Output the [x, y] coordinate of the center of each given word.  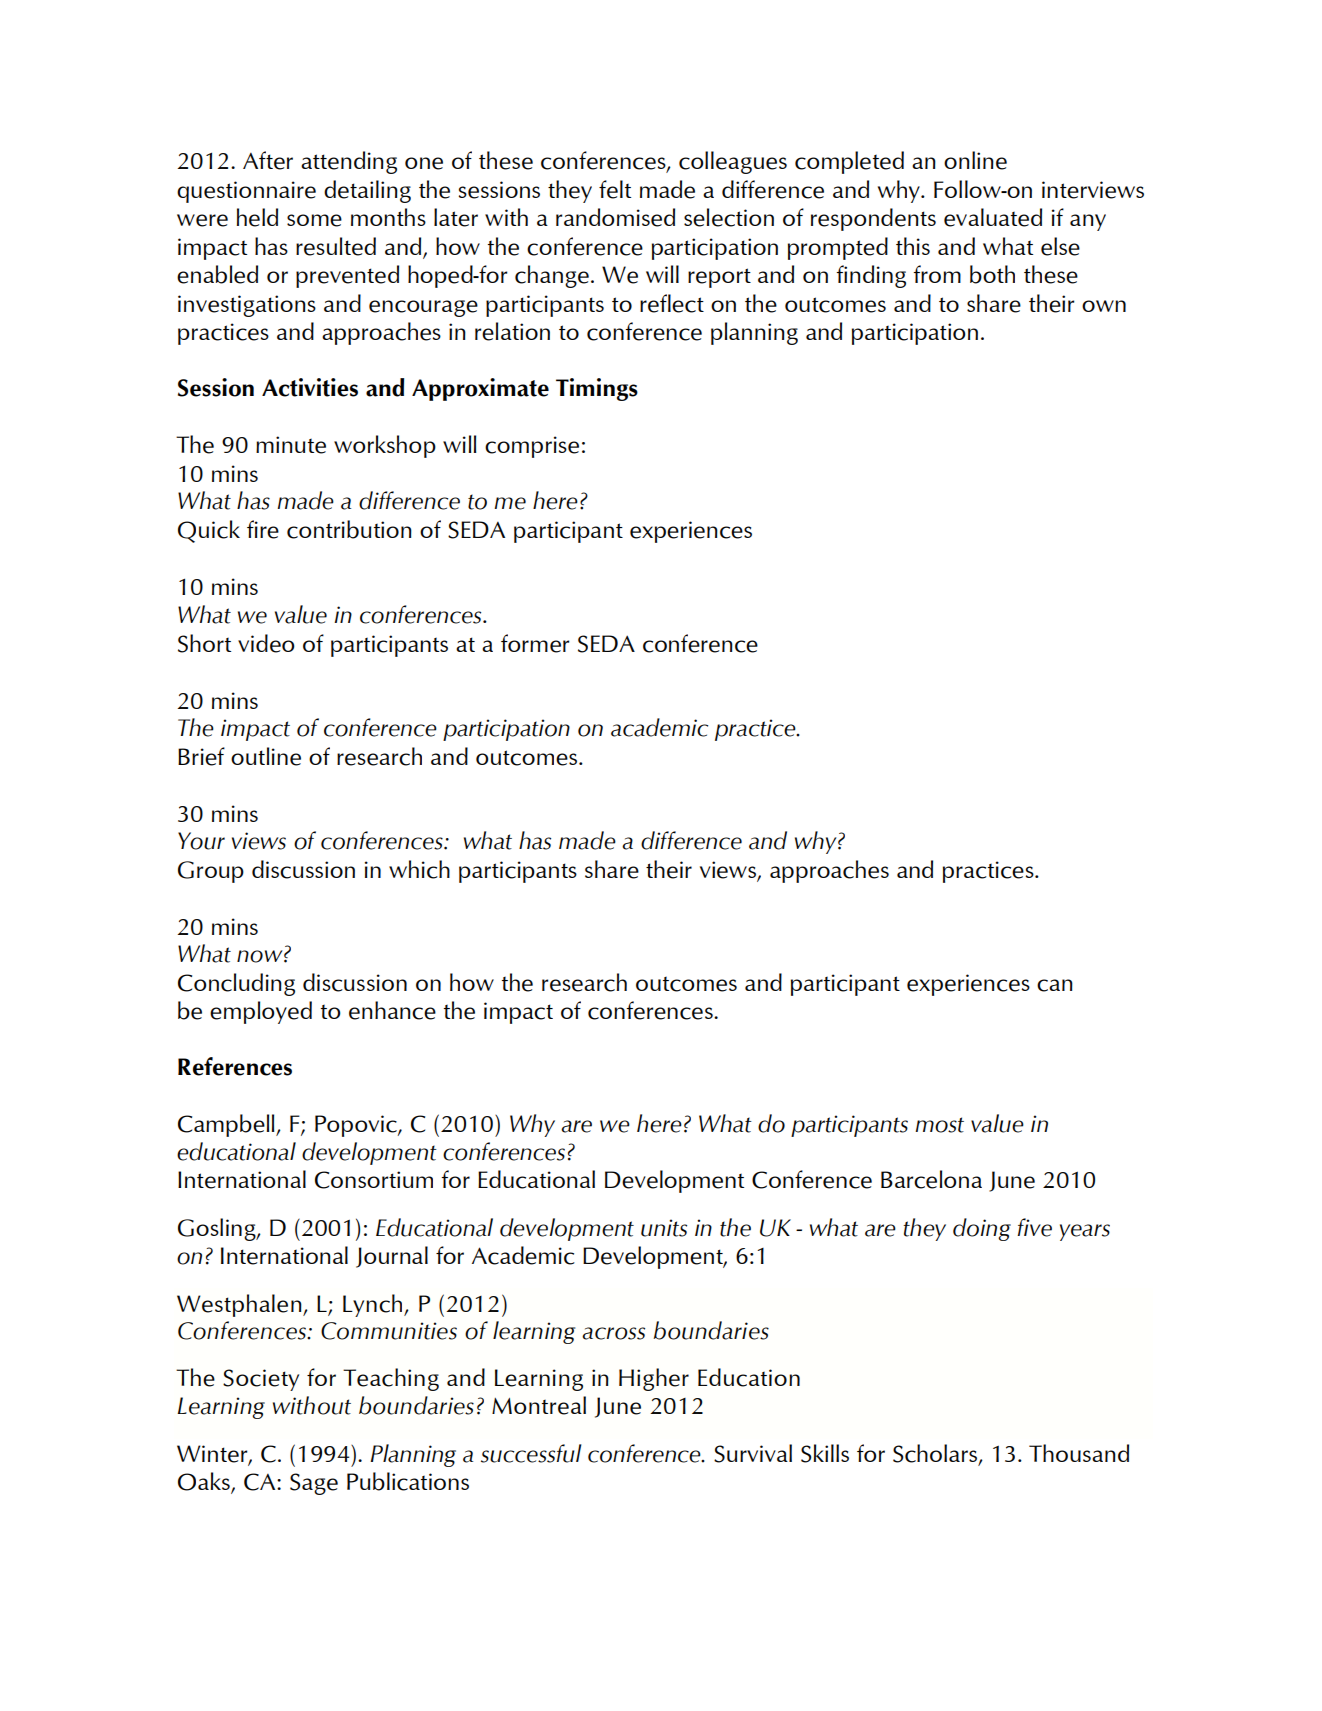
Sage [314, 1484]
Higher [654, 1379]
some [314, 220]
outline [266, 756]
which [419, 869]
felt [615, 189]
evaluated [993, 217]
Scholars [936, 1454]
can [1055, 985]
